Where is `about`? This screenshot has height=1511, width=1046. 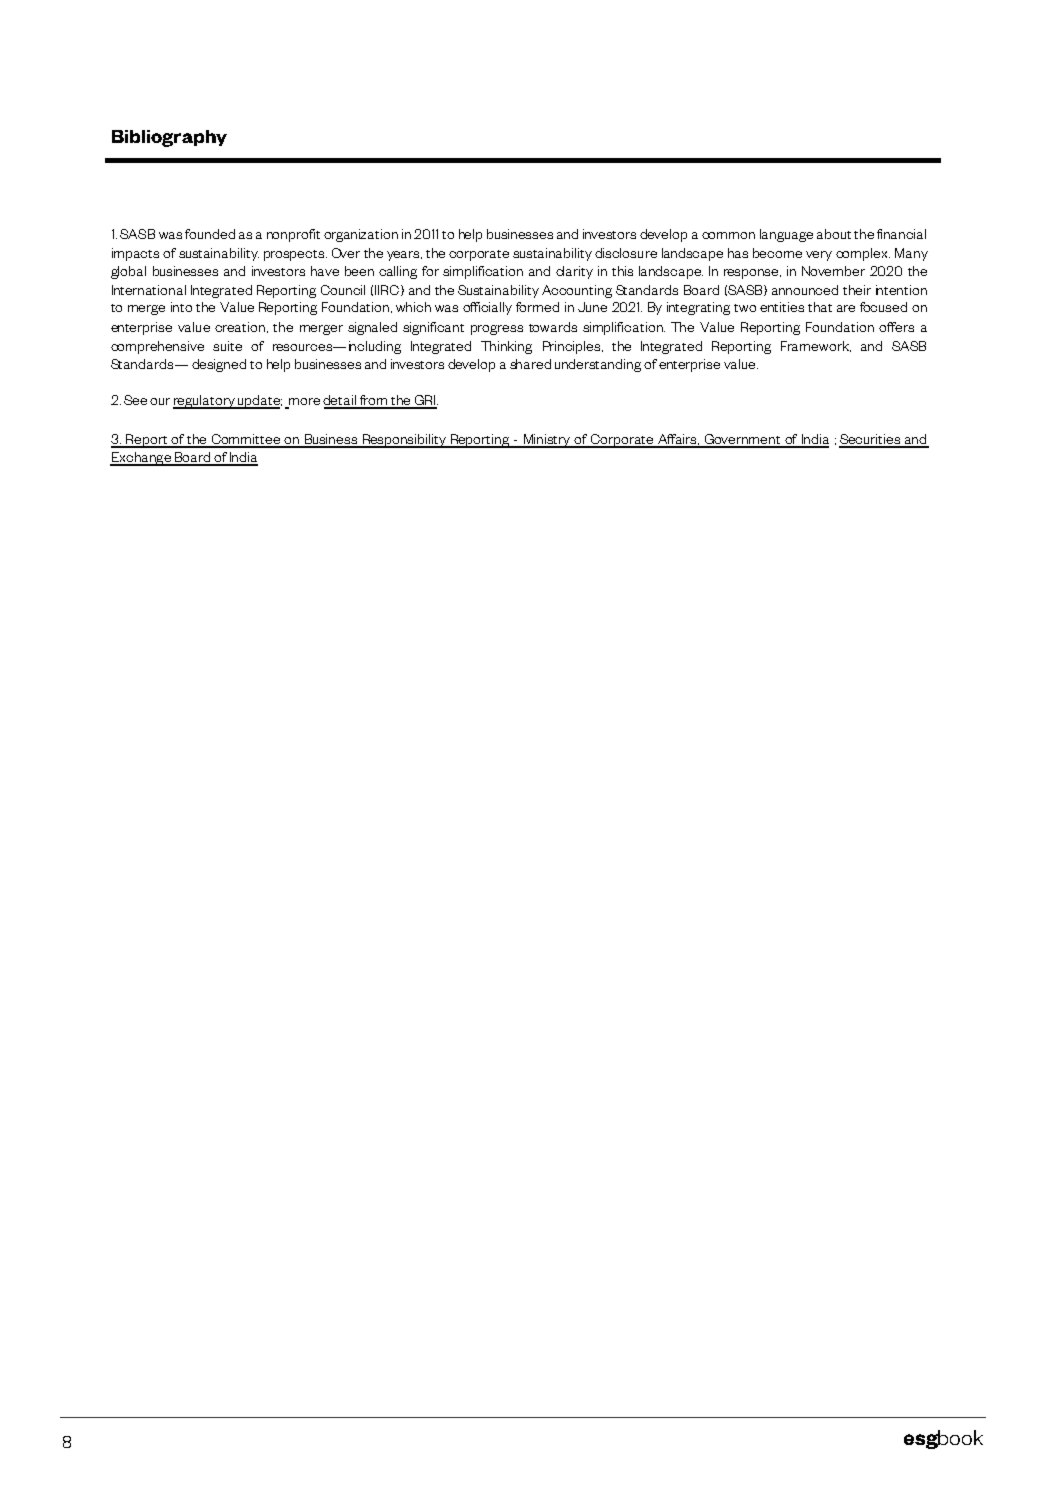 about is located at coordinates (834, 234).
